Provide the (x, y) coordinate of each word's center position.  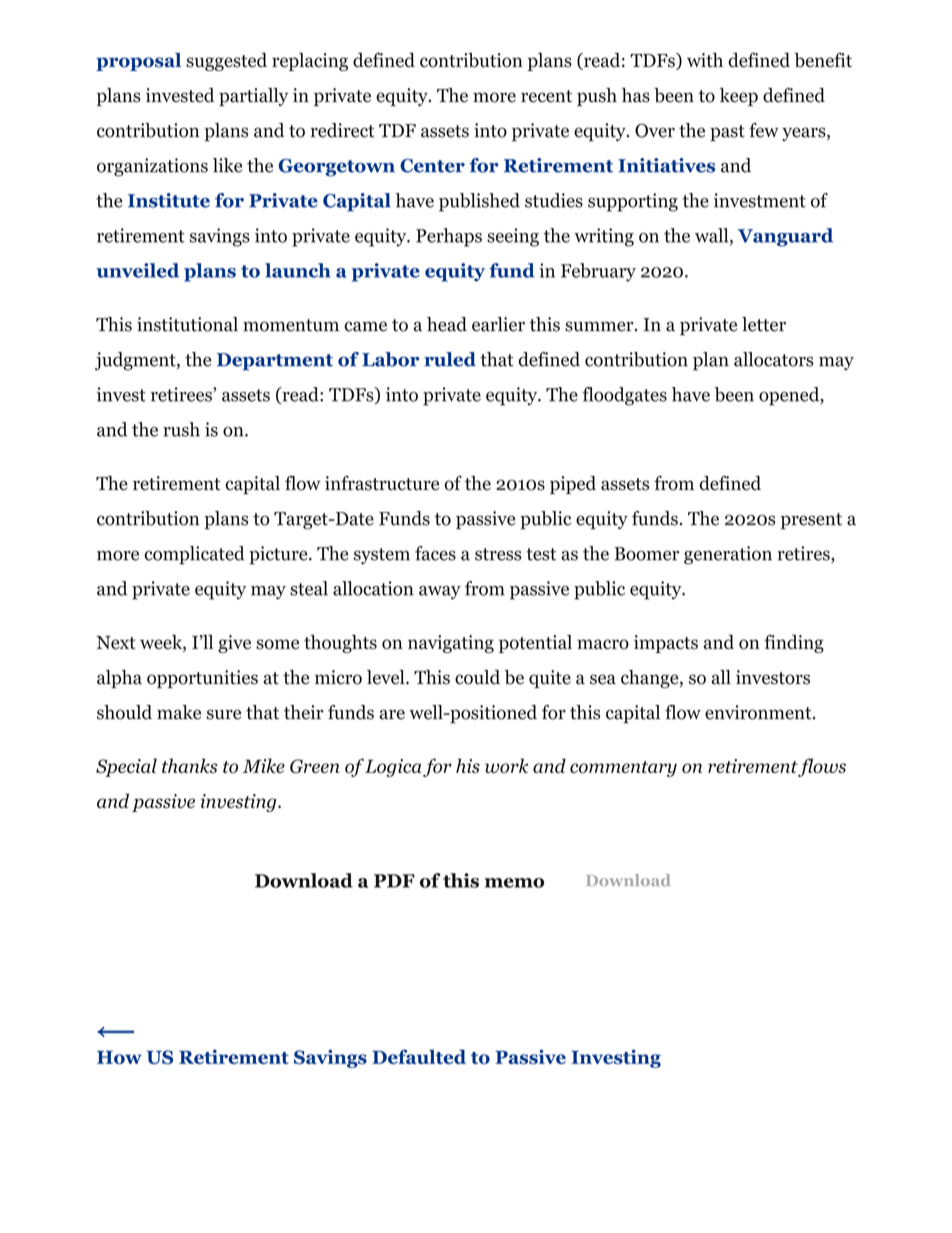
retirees (182, 394)
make (179, 712)
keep (739, 97)
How (119, 1057)
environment (758, 712)
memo (514, 883)
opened (790, 396)
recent (546, 96)
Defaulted (419, 1056)
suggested (226, 62)
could (477, 677)
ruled (450, 359)
